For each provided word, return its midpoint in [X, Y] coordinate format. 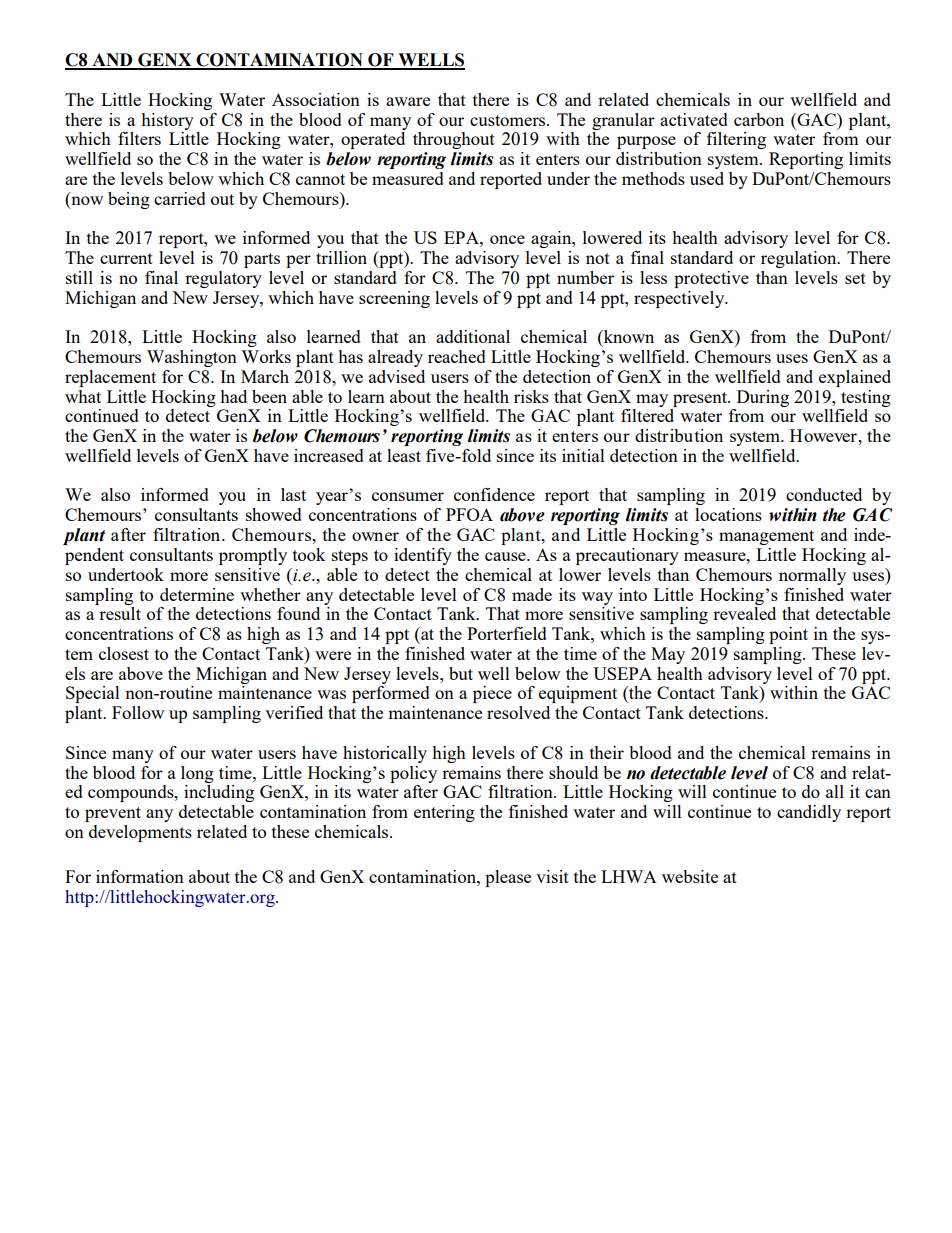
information [140, 876]
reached [457, 356]
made [532, 594]
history [167, 121]
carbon [759, 119]
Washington [192, 358]
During [763, 398]
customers [509, 120]
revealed [744, 613]
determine [197, 594]
